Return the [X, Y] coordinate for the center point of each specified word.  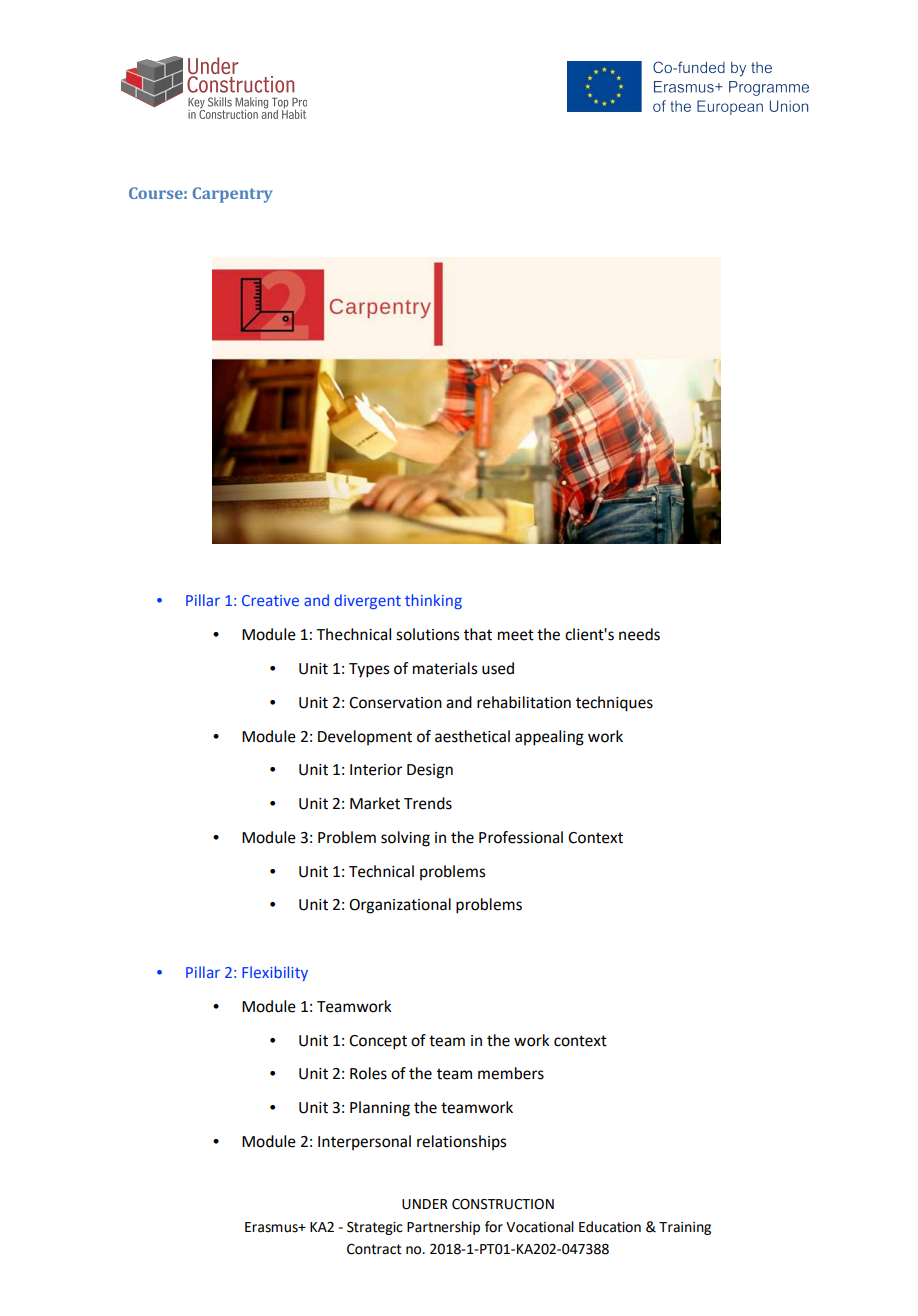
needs [639, 634]
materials [445, 668]
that [478, 634]
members [511, 1073]
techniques [614, 704]
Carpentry [232, 195]
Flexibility [275, 973]
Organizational [400, 906]
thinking [433, 601]
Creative [270, 600]
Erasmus [272, 1227]
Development [365, 737]
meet [516, 635]
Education [610, 1227]
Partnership [443, 1228]
